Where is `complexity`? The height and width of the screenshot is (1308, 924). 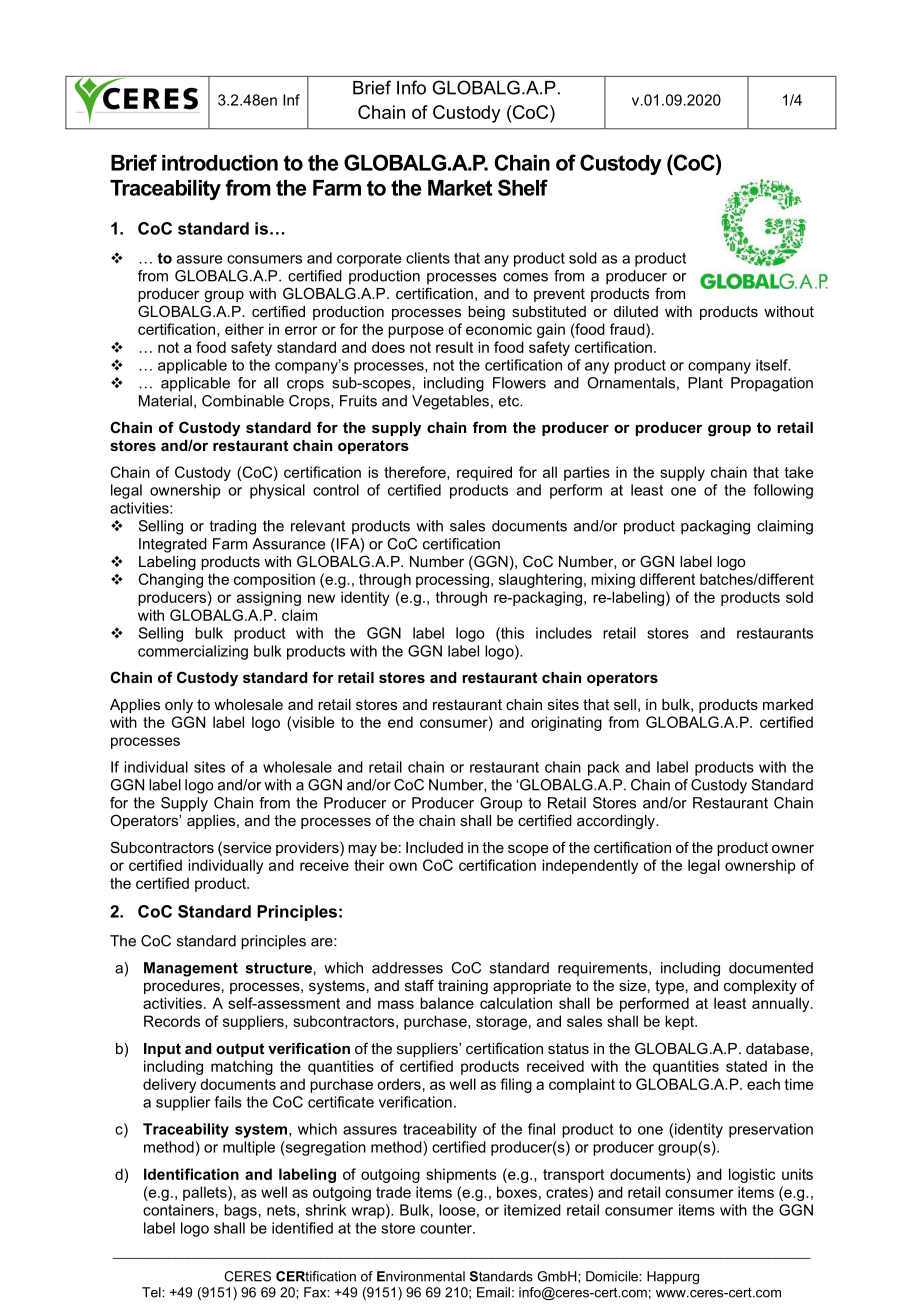
complexity is located at coordinates (760, 987).
